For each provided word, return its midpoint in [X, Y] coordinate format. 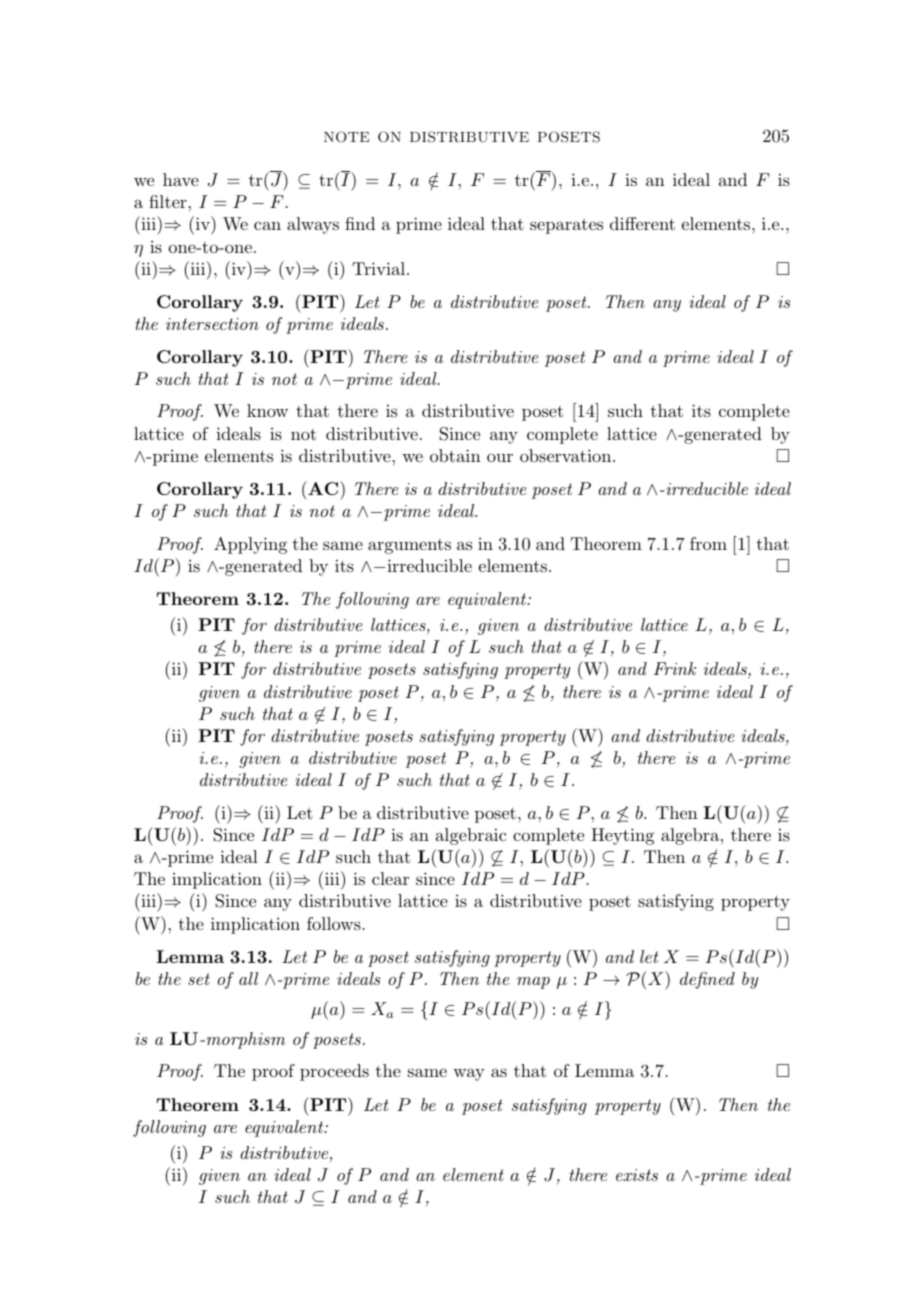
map [533, 983]
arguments [409, 546]
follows [335, 923]
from [708, 543]
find [360, 223]
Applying [250, 545]
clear [390, 878]
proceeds [334, 1072]
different [642, 223]
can [267, 225]
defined [707, 980]
